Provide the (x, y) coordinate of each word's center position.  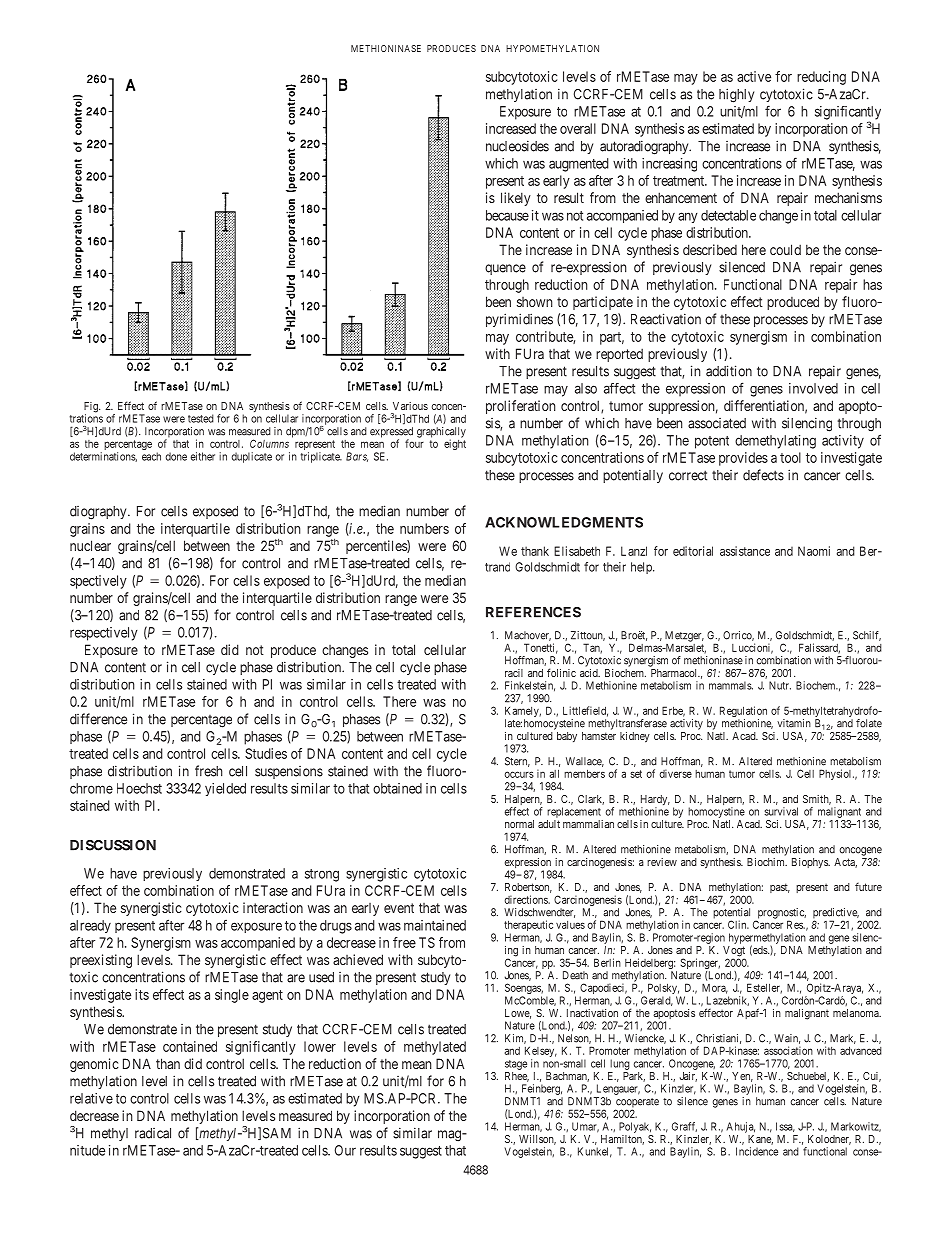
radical (153, 1133)
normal (519, 824)
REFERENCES (533, 612)
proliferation (520, 407)
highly (736, 95)
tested (201, 418)
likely (516, 199)
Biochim (767, 862)
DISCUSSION (113, 845)
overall (578, 128)
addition (729, 371)
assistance (745, 551)
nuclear (90, 545)
